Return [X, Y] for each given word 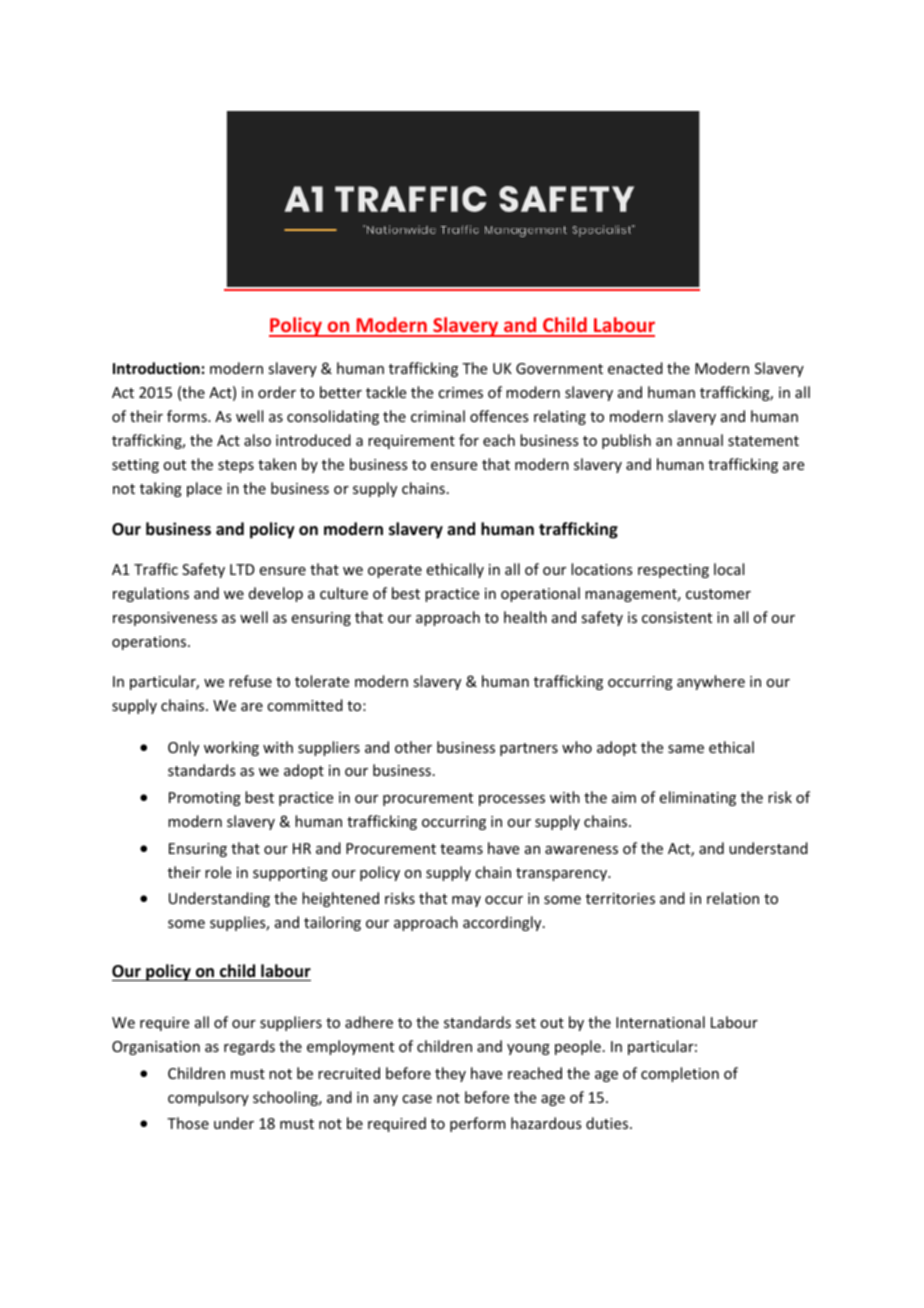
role [218, 872]
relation [733, 898]
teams [461, 849]
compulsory [208, 1098]
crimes [460, 392]
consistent [677, 617]
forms [188, 416]
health [525, 617]
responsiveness [165, 619]
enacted [635, 368]
